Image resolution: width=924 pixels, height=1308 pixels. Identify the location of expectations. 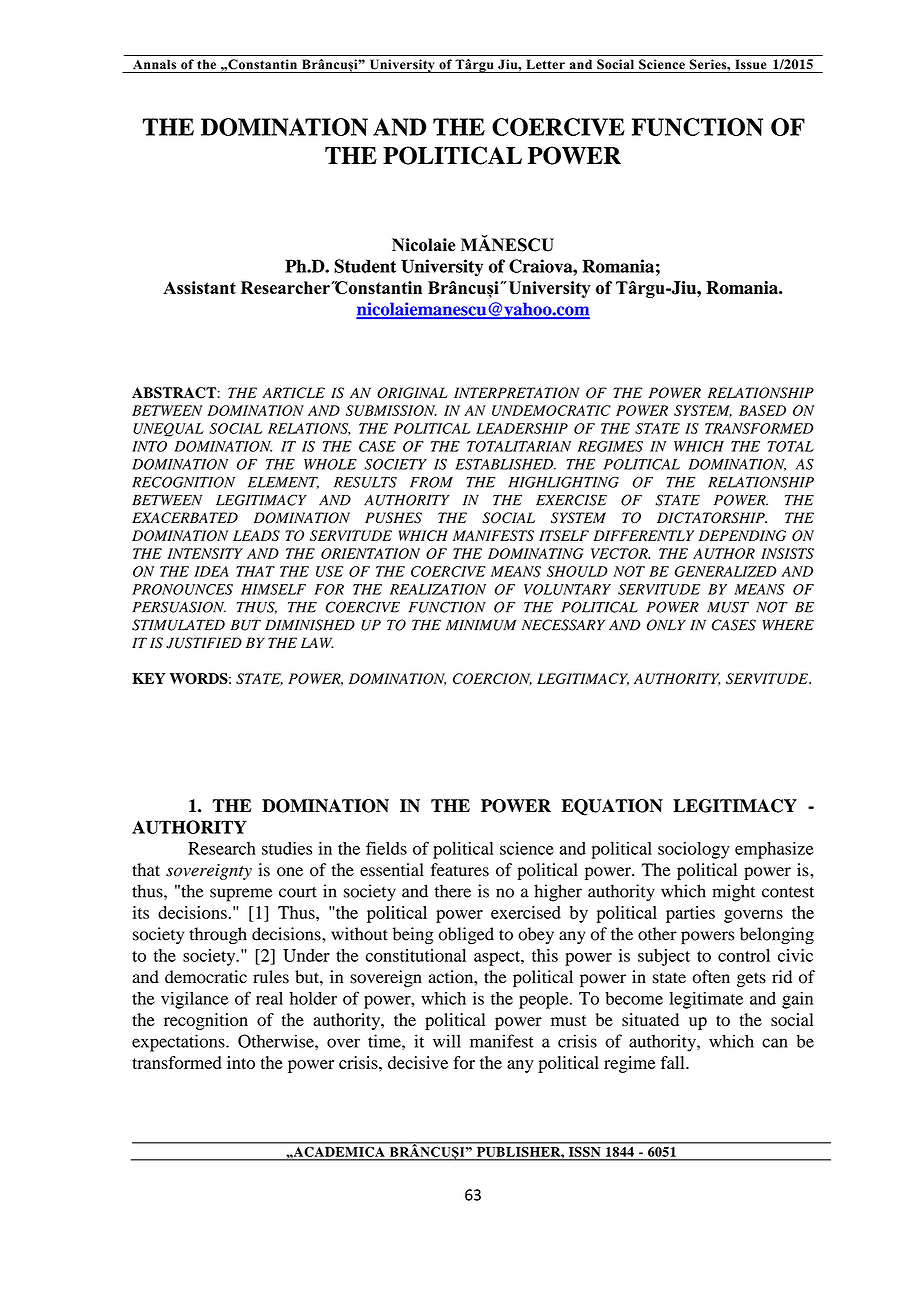
(179, 1043).
